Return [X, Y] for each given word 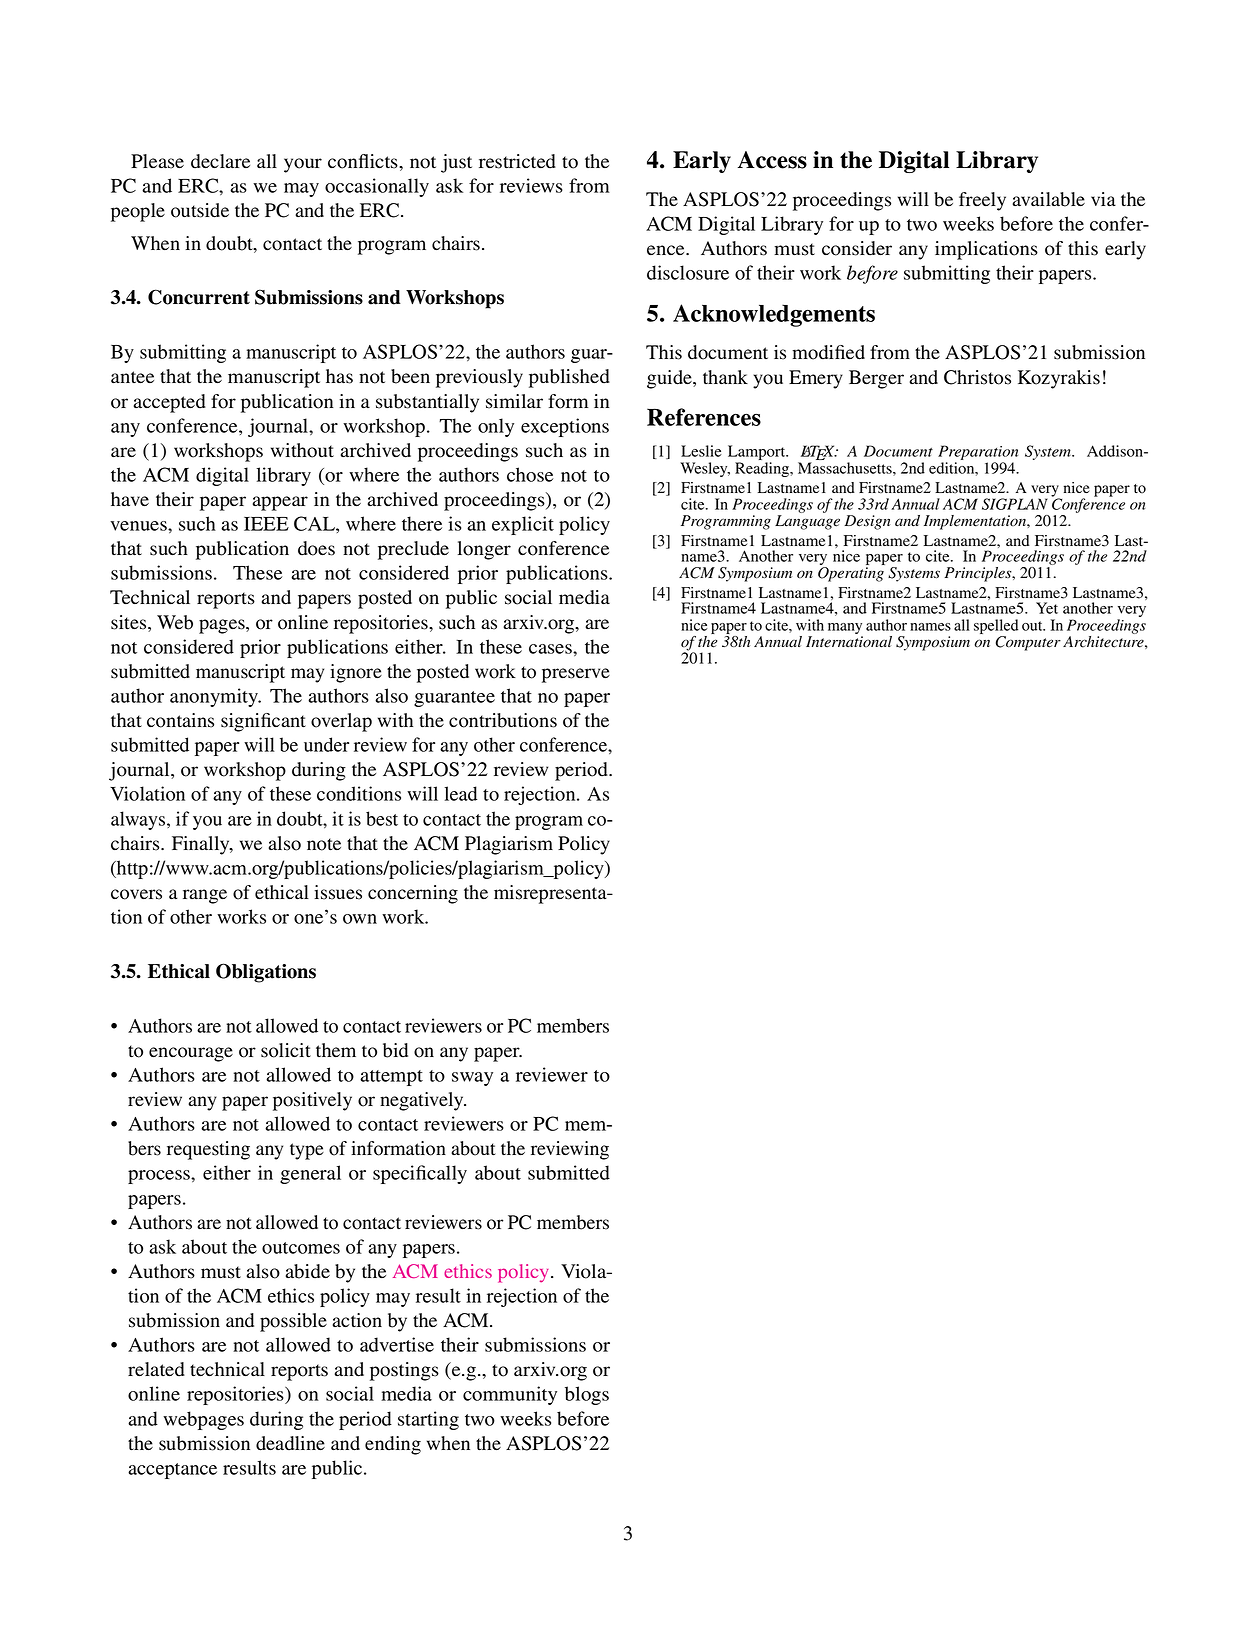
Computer [1028, 643]
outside [200, 210]
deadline [290, 1443]
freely [982, 201]
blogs [587, 1395]
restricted [517, 161]
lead [461, 793]
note [324, 844]
